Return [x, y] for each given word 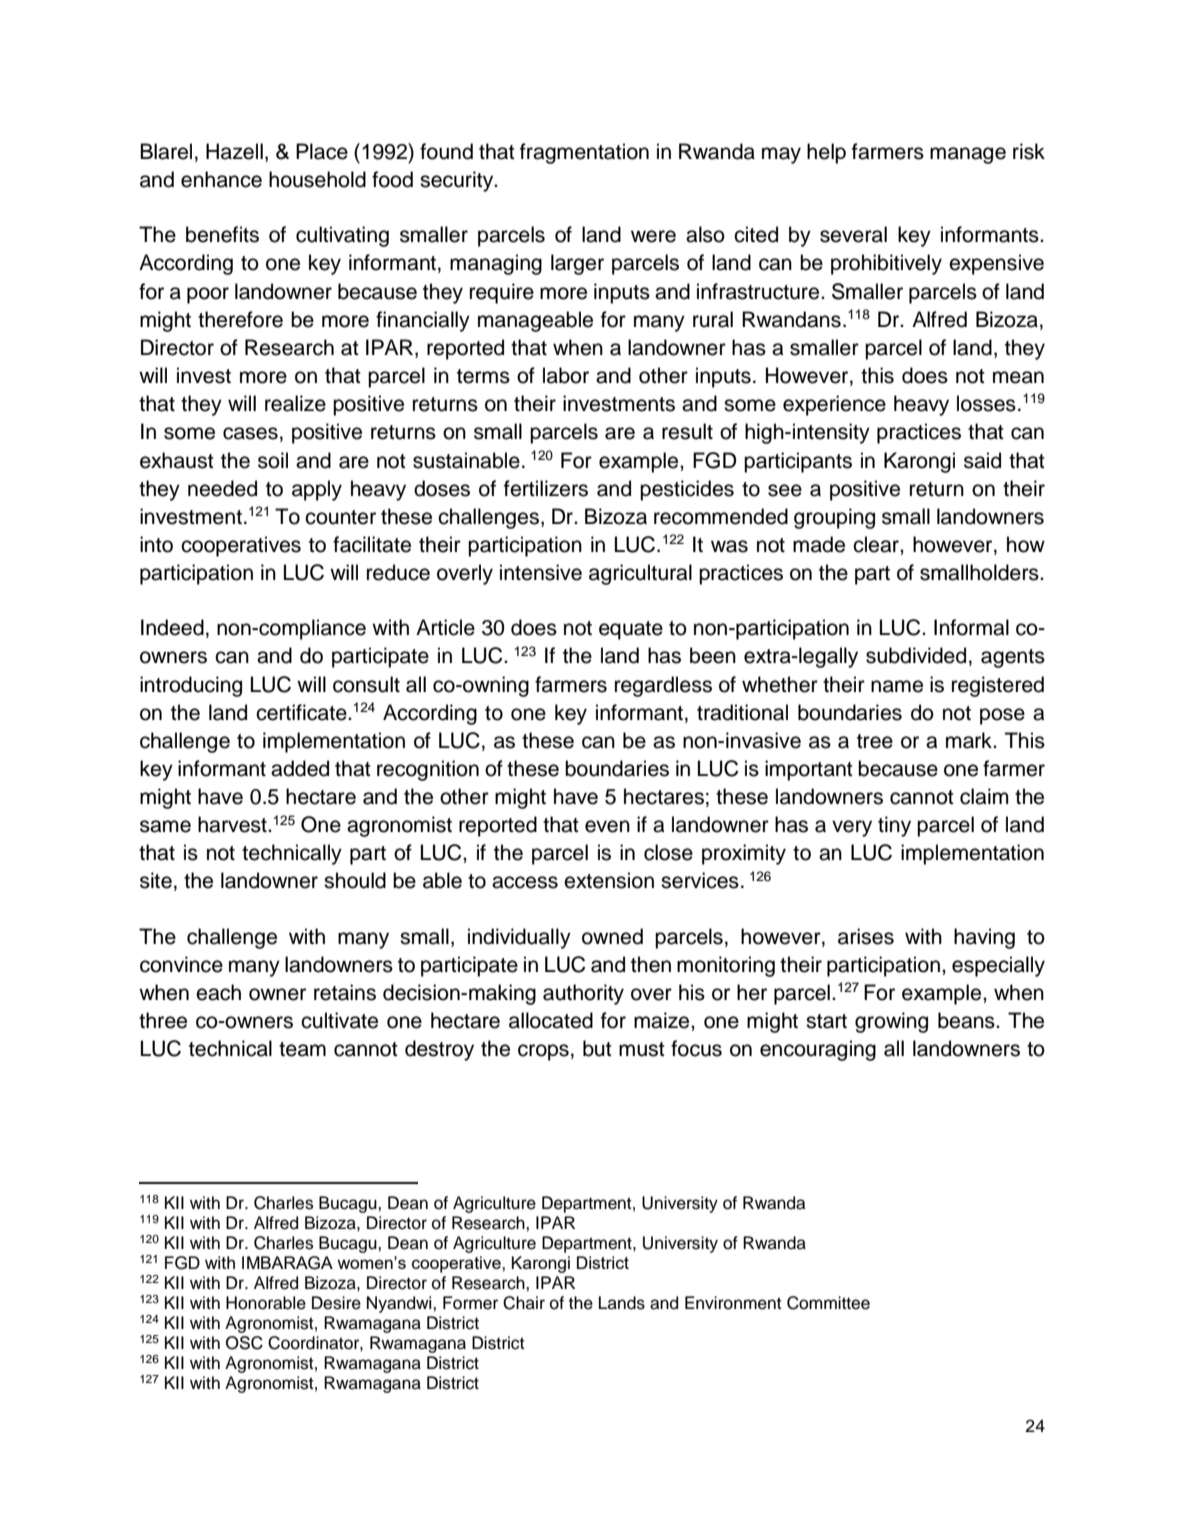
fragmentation [584, 153]
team [302, 1049]
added [300, 768]
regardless [663, 686]
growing [891, 1022]
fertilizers [546, 488]
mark [970, 740]
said [982, 460]
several [853, 234]
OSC [244, 1343]
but [597, 1048]
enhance [221, 179]
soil [273, 460]
